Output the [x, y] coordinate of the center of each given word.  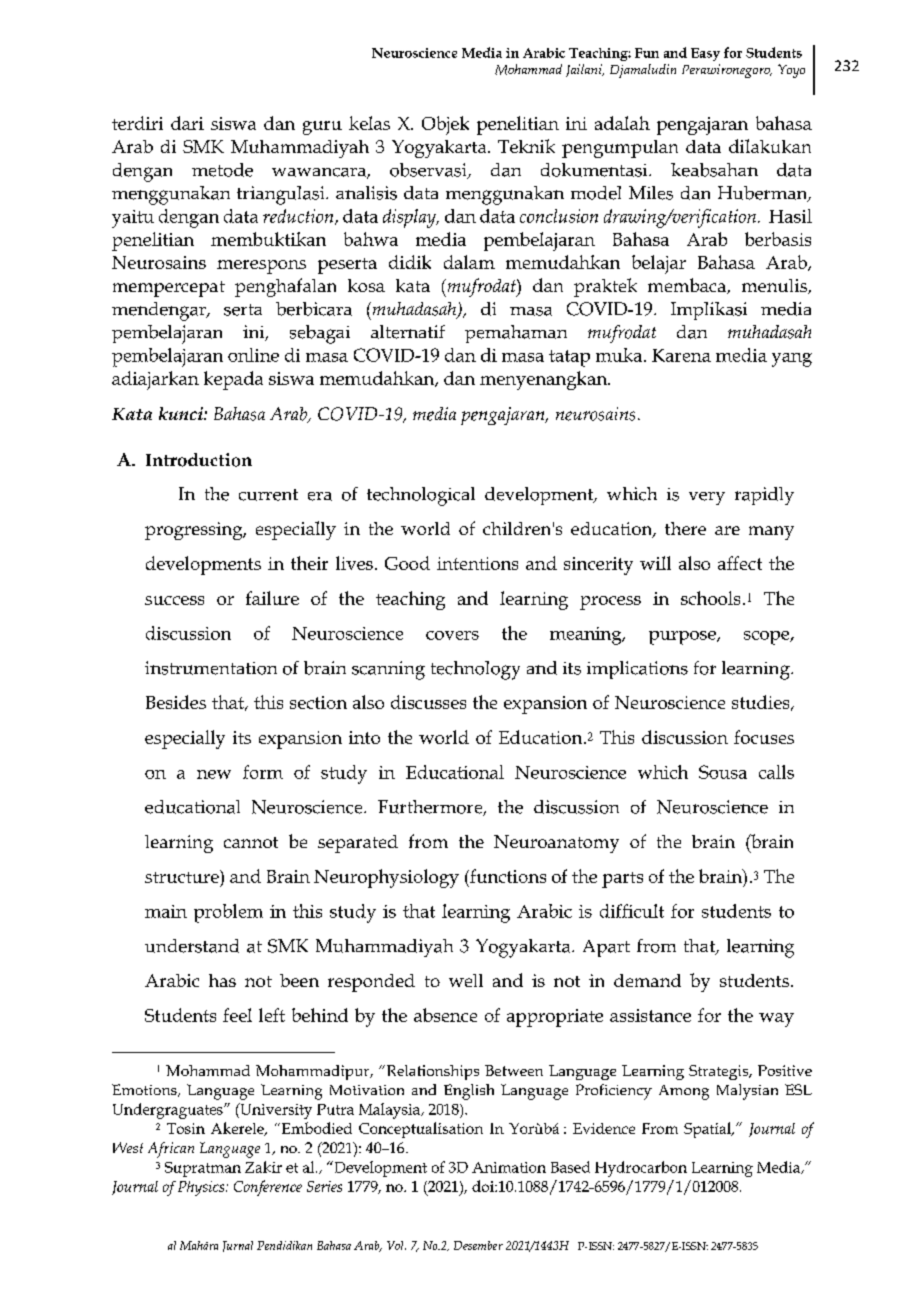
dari [187, 123]
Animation [509, 1167]
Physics [202, 1188]
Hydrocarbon [641, 1169]
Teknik [526, 146]
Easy [705, 54]
